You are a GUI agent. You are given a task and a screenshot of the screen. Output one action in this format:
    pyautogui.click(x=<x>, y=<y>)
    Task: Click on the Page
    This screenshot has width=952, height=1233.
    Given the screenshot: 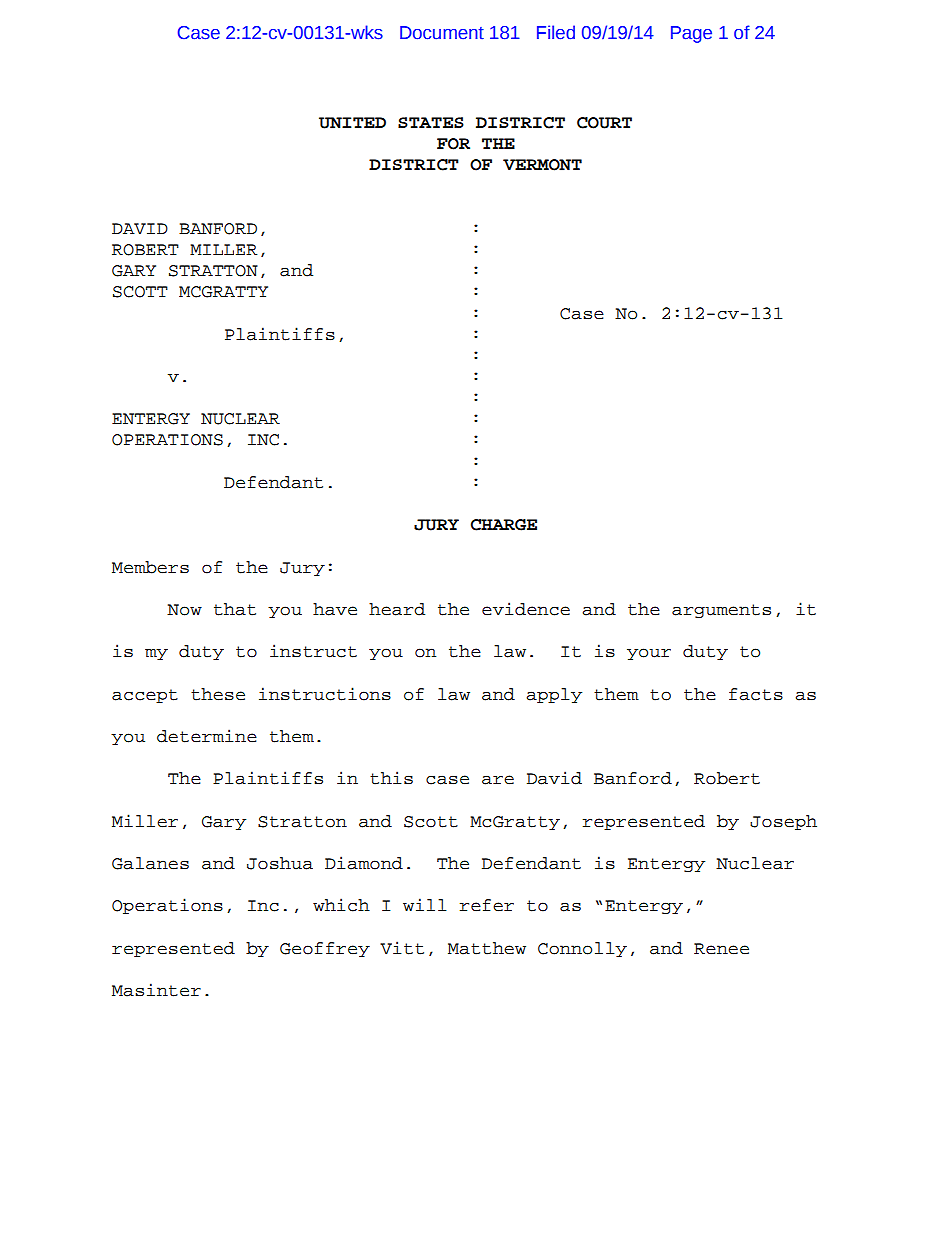 What is the action you would take?
    pyautogui.click(x=691, y=34)
